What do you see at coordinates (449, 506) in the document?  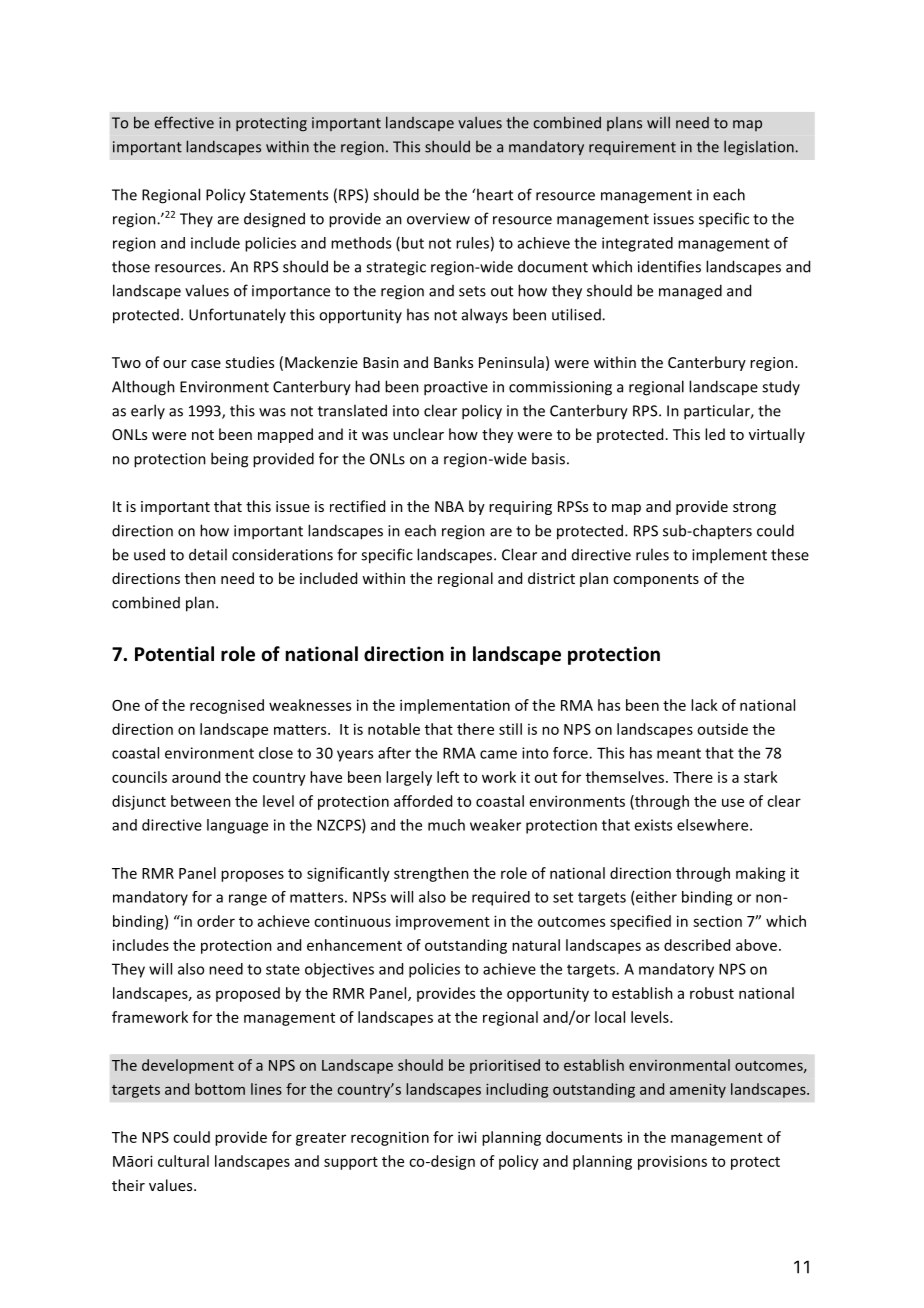 I see `NBA` at bounding box center [449, 506].
